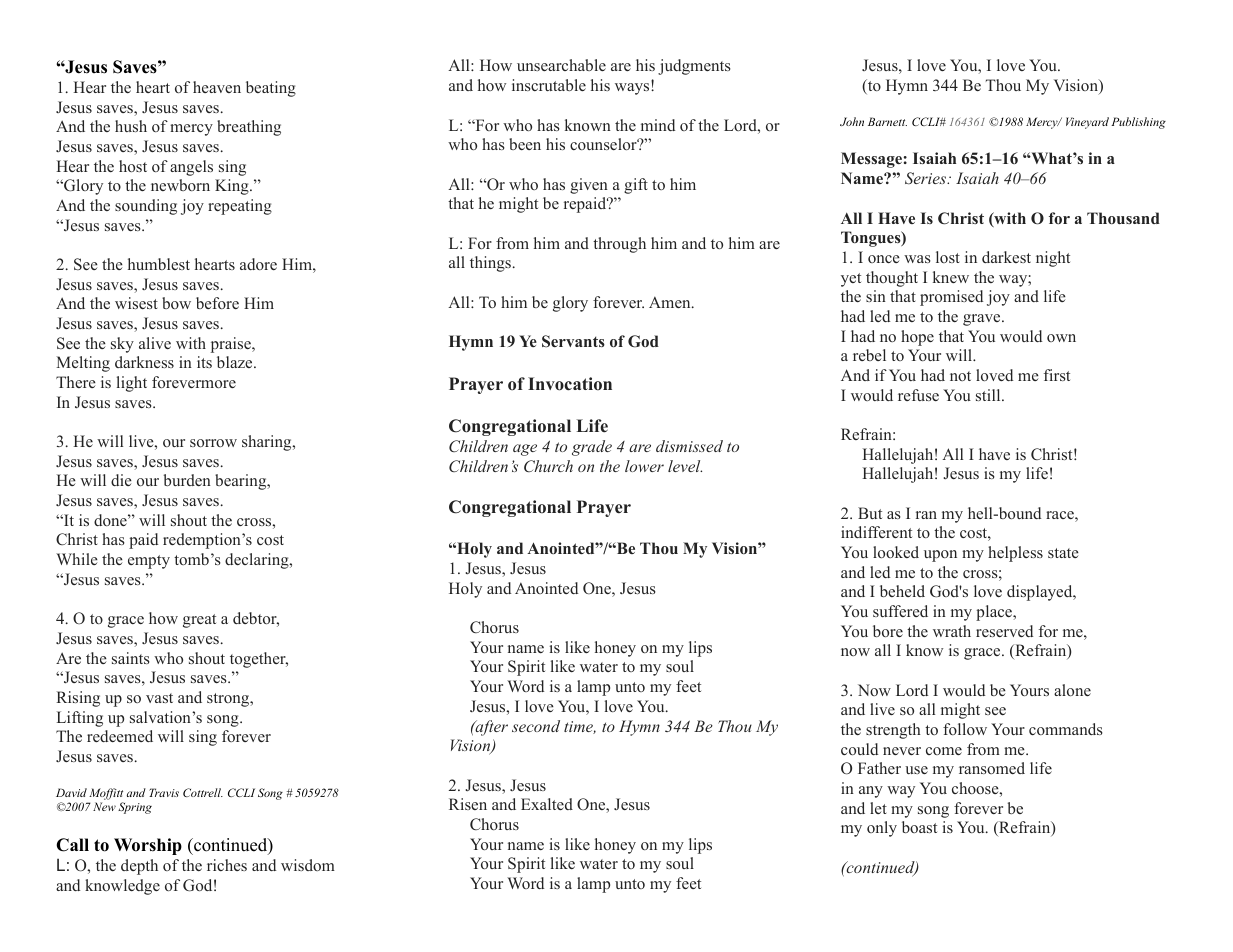 The height and width of the image is (952, 1233). What do you see at coordinates (671, 302) in the image?
I see `Amen` at bounding box center [671, 302].
